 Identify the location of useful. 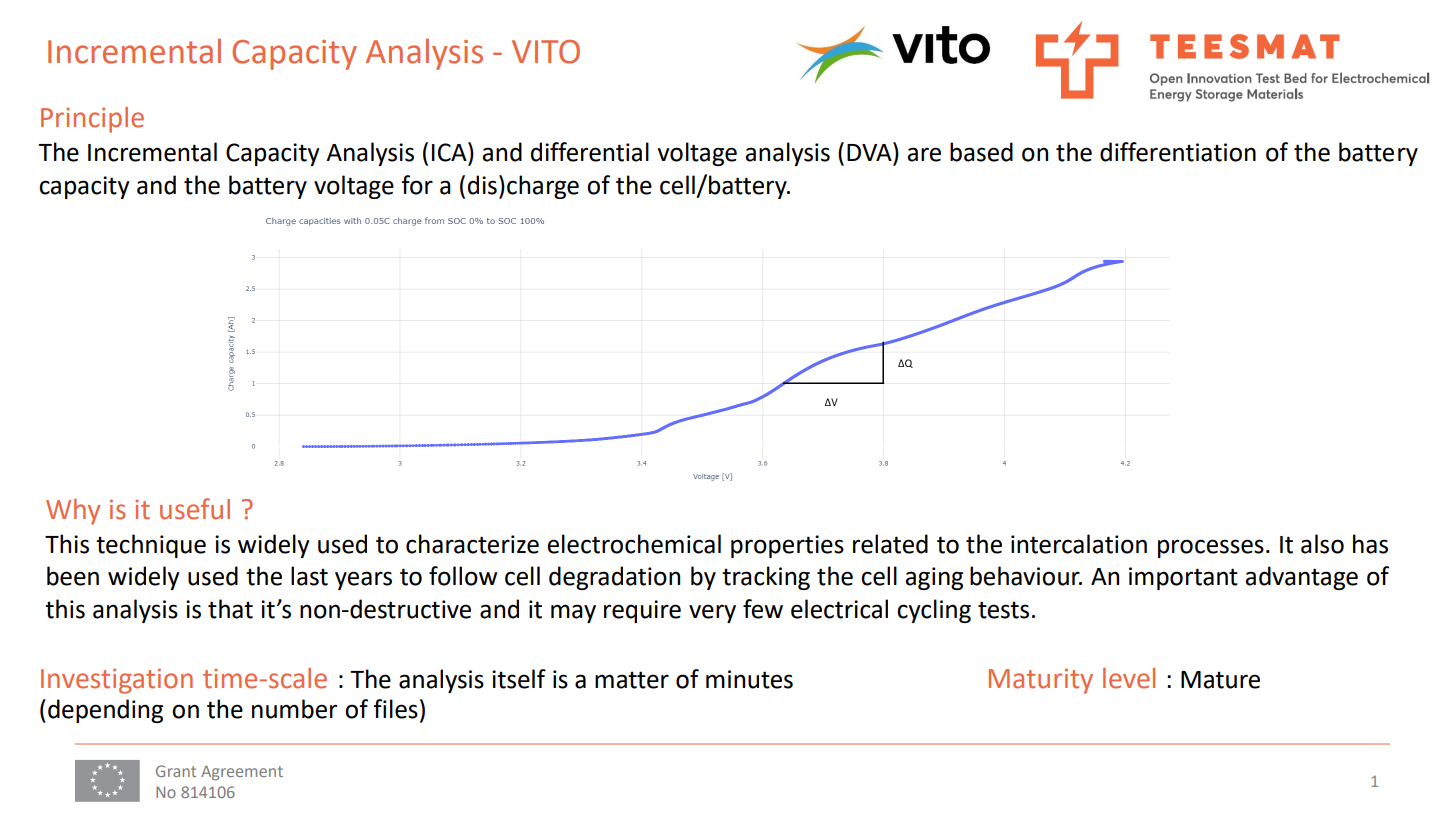
(195, 509).
